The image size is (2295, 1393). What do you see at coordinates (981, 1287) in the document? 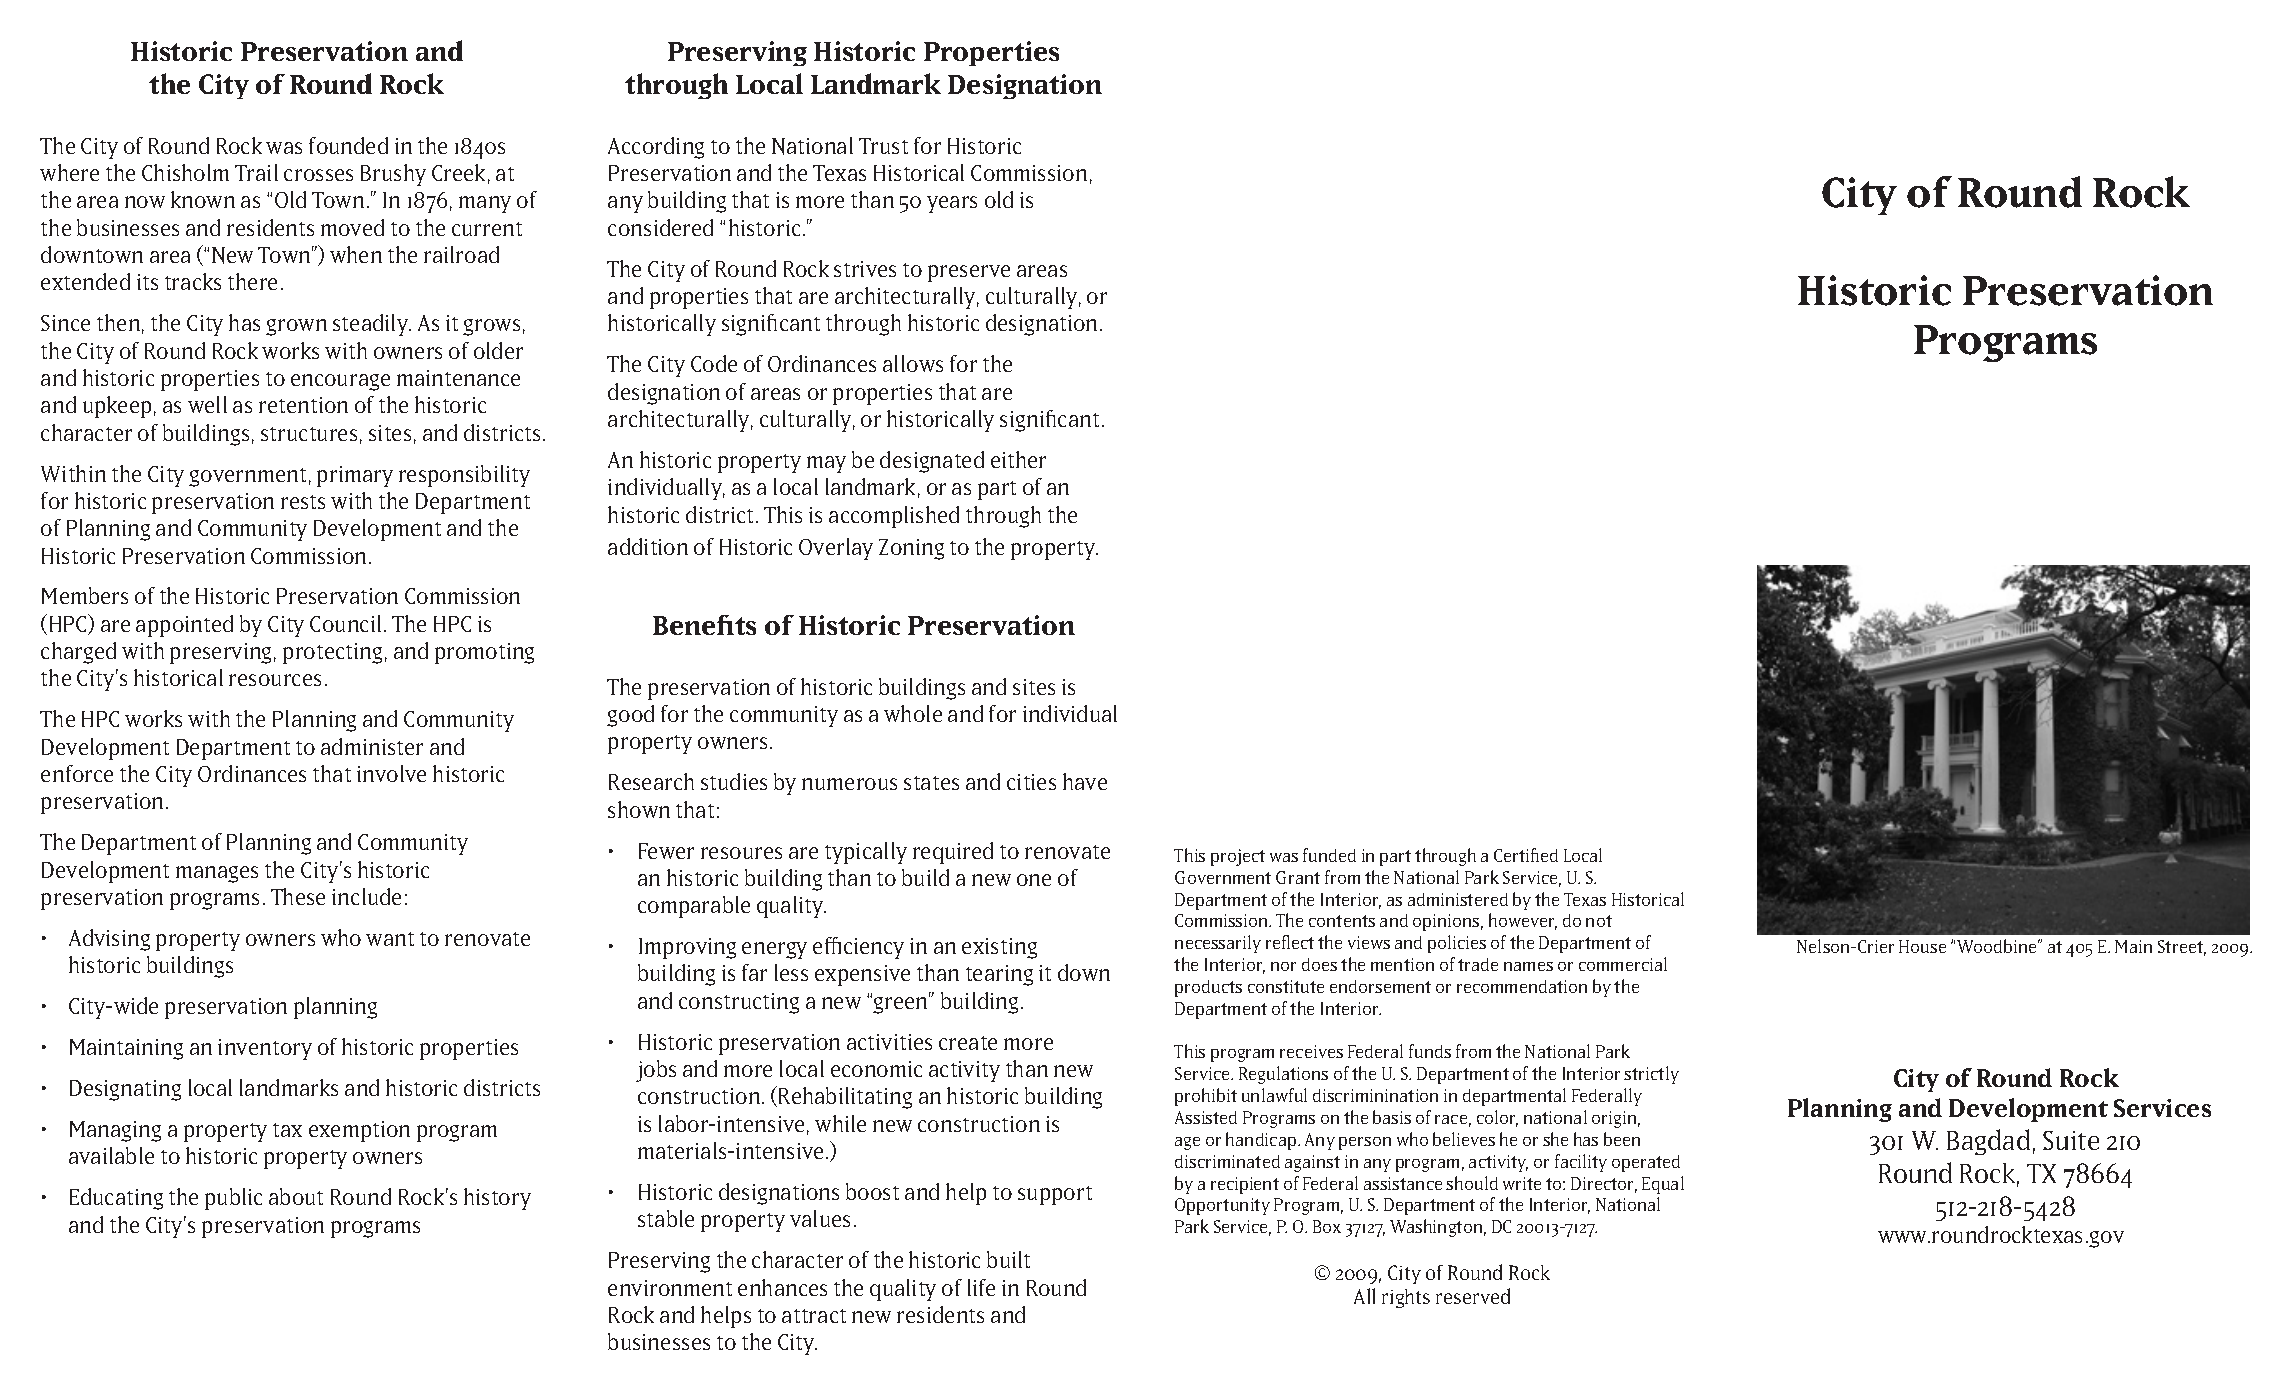
I see `life` at bounding box center [981, 1287].
